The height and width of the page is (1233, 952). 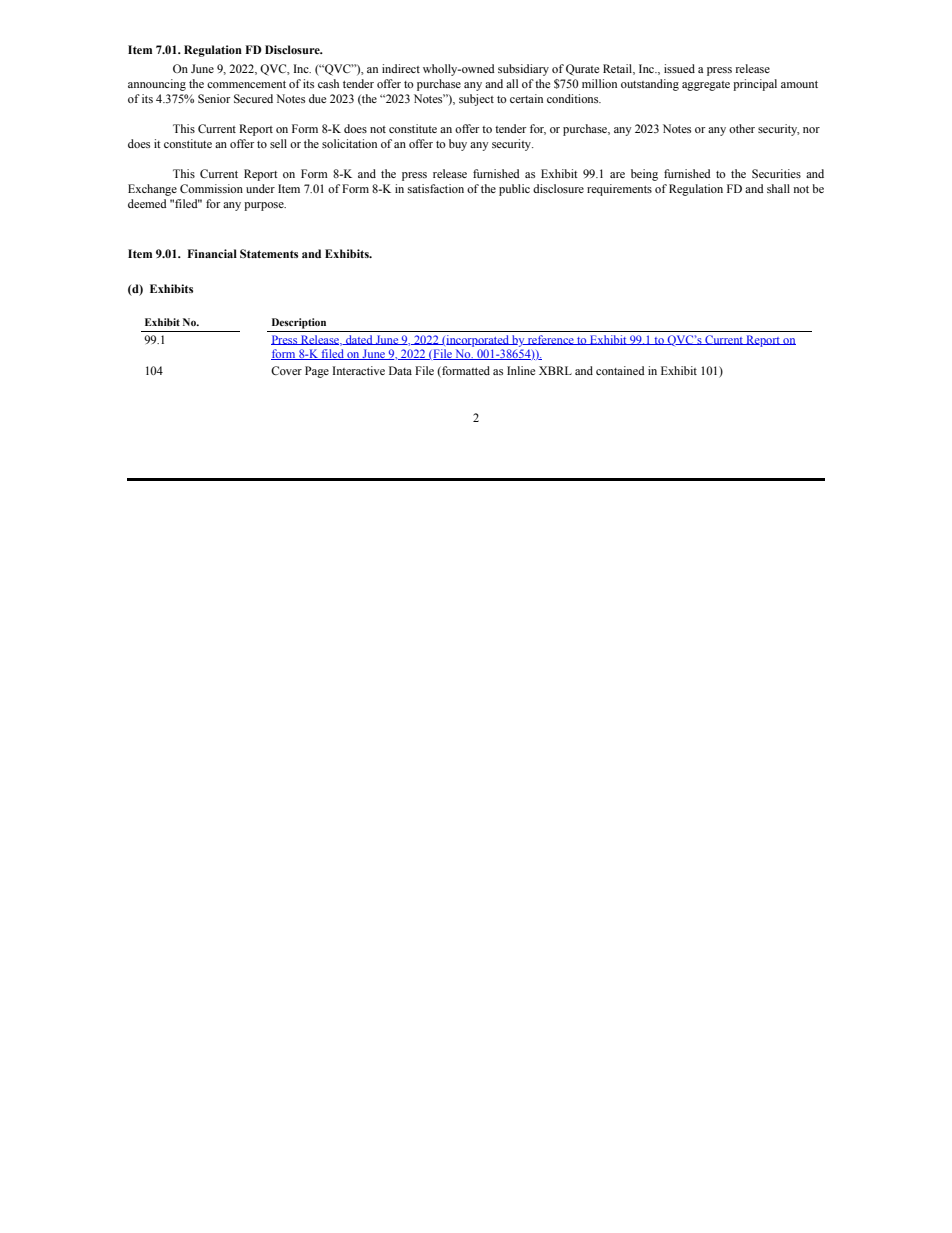 What do you see at coordinates (299, 323) in the page?
I see `Description` at bounding box center [299, 323].
